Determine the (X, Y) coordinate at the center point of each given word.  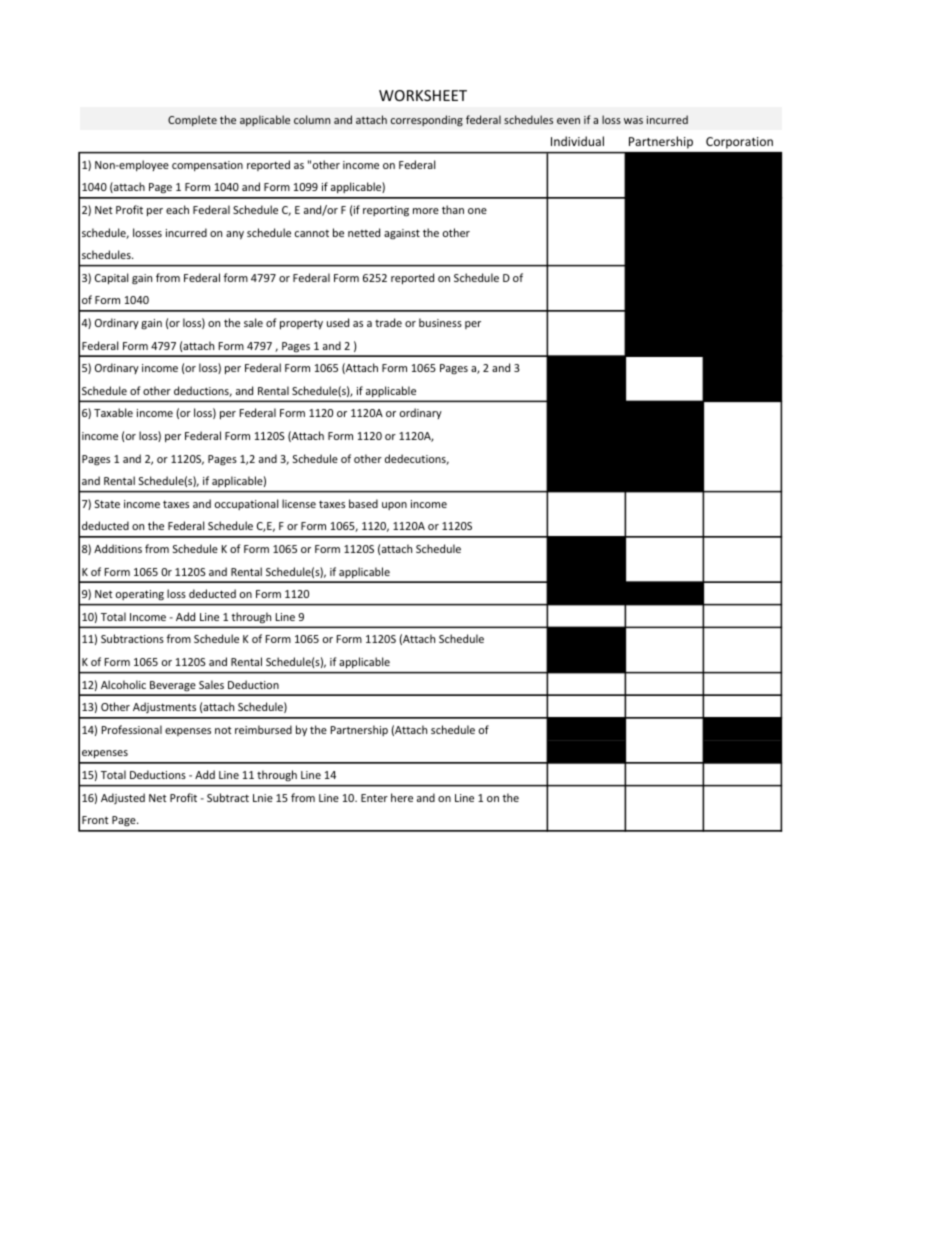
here (402, 797)
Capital (111, 278)
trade (388, 322)
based (363, 503)
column (312, 119)
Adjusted (123, 798)
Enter (374, 798)
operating (140, 595)
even (568, 121)
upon (394, 506)
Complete (192, 120)
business (440, 322)
